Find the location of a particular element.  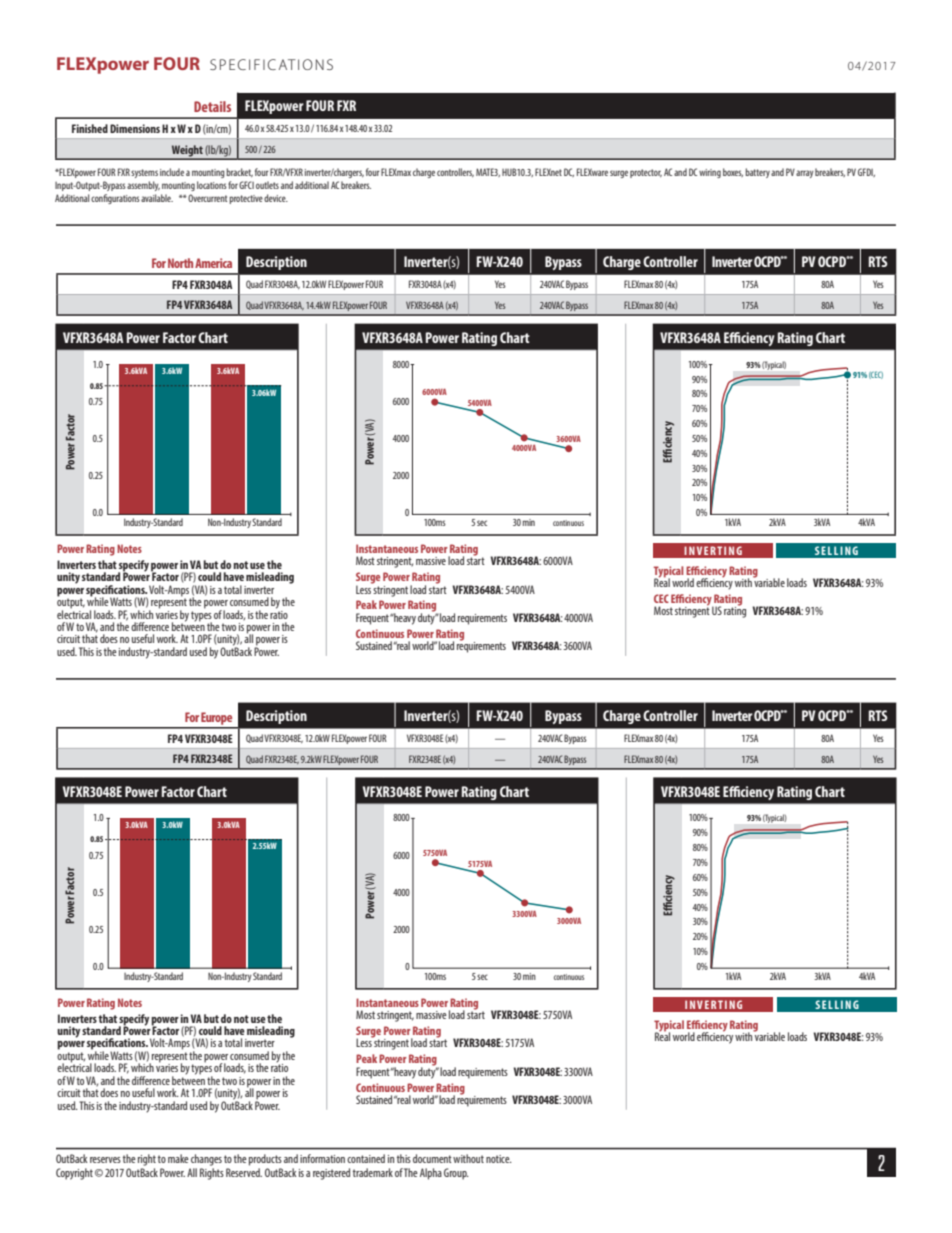

protective is located at coordinates (246, 199).
